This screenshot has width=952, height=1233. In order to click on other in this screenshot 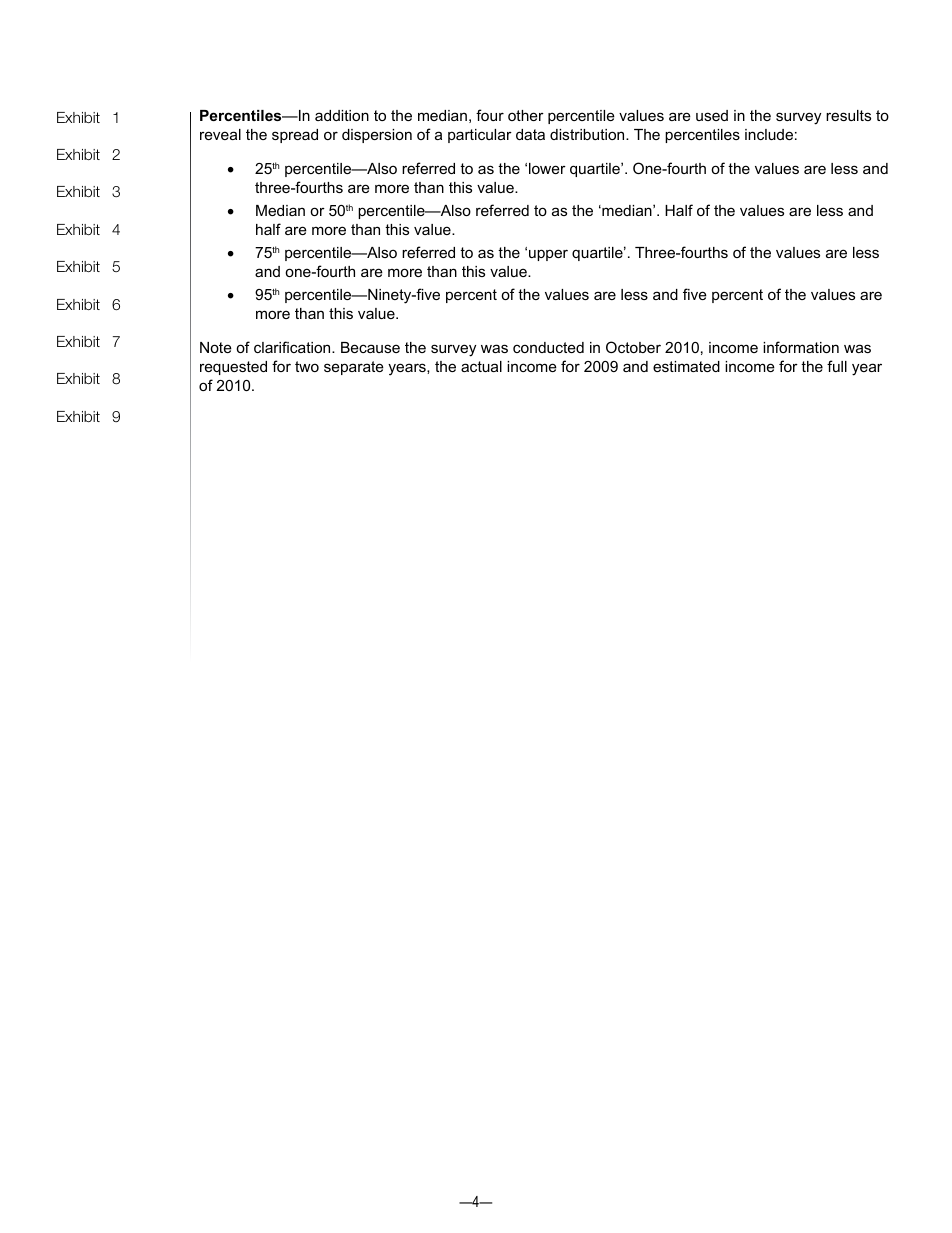, I will do `click(526, 115)`.
